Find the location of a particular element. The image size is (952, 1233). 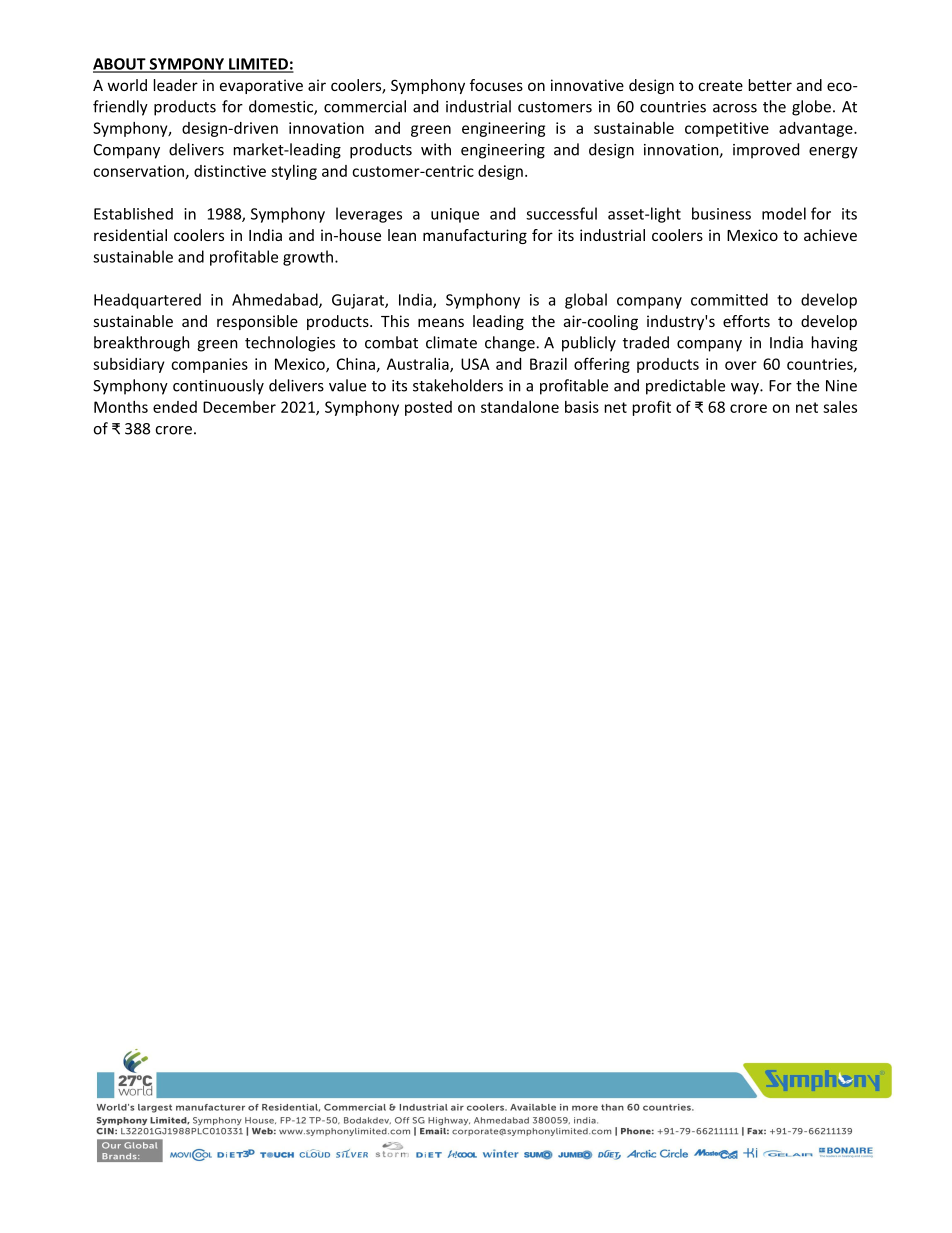

way is located at coordinates (746, 389).
